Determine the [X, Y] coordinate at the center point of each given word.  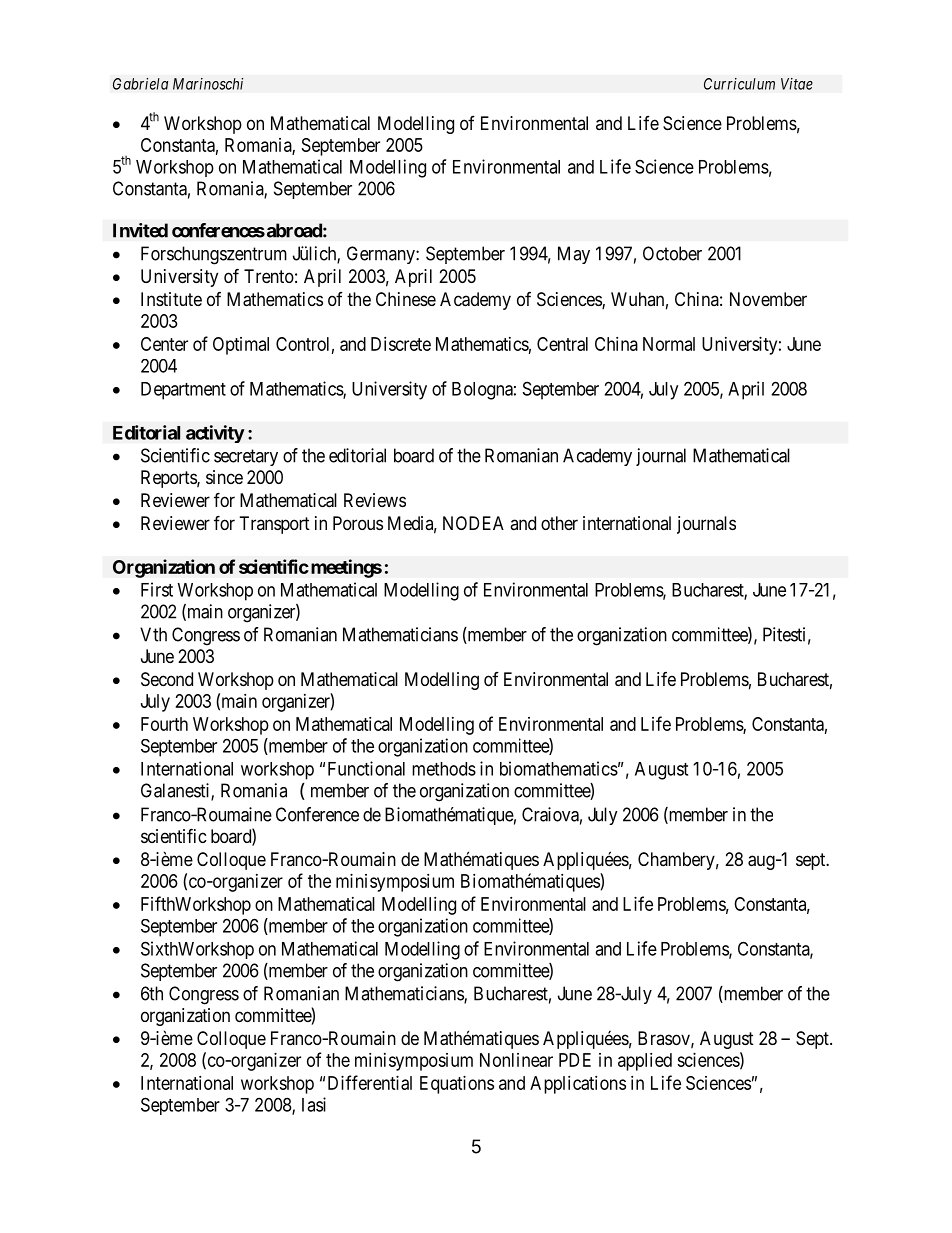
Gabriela [140, 84]
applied [645, 1062]
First [157, 589]
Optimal [241, 346]
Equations [457, 1085]
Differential [370, 1082]
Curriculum [739, 84]
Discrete [401, 344]
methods [444, 769]
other [559, 523]
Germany [382, 255]
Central [562, 344]
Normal [669, 344]
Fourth [164, 724]
